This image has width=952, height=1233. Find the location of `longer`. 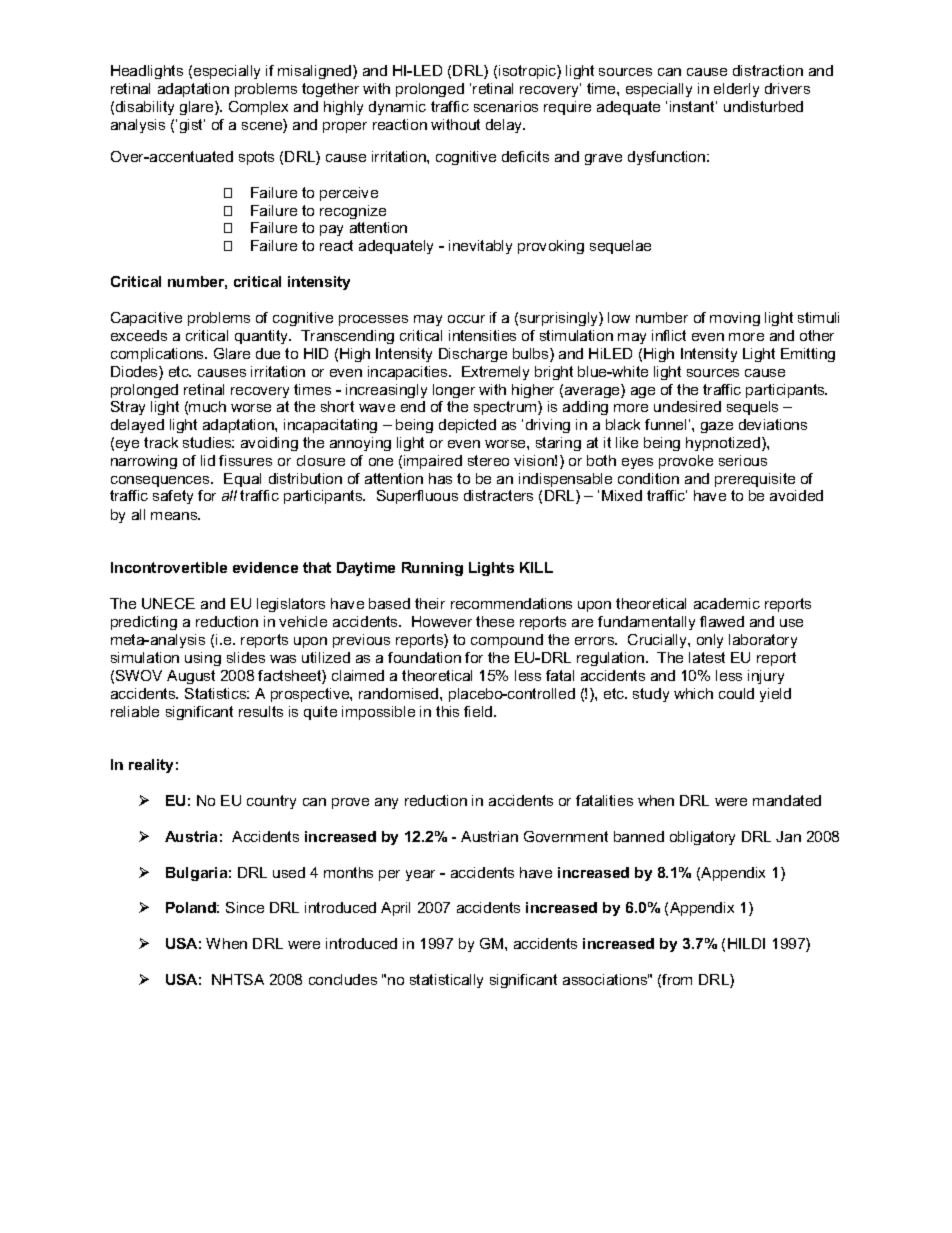

longer is located at coordinates (454, 391).
